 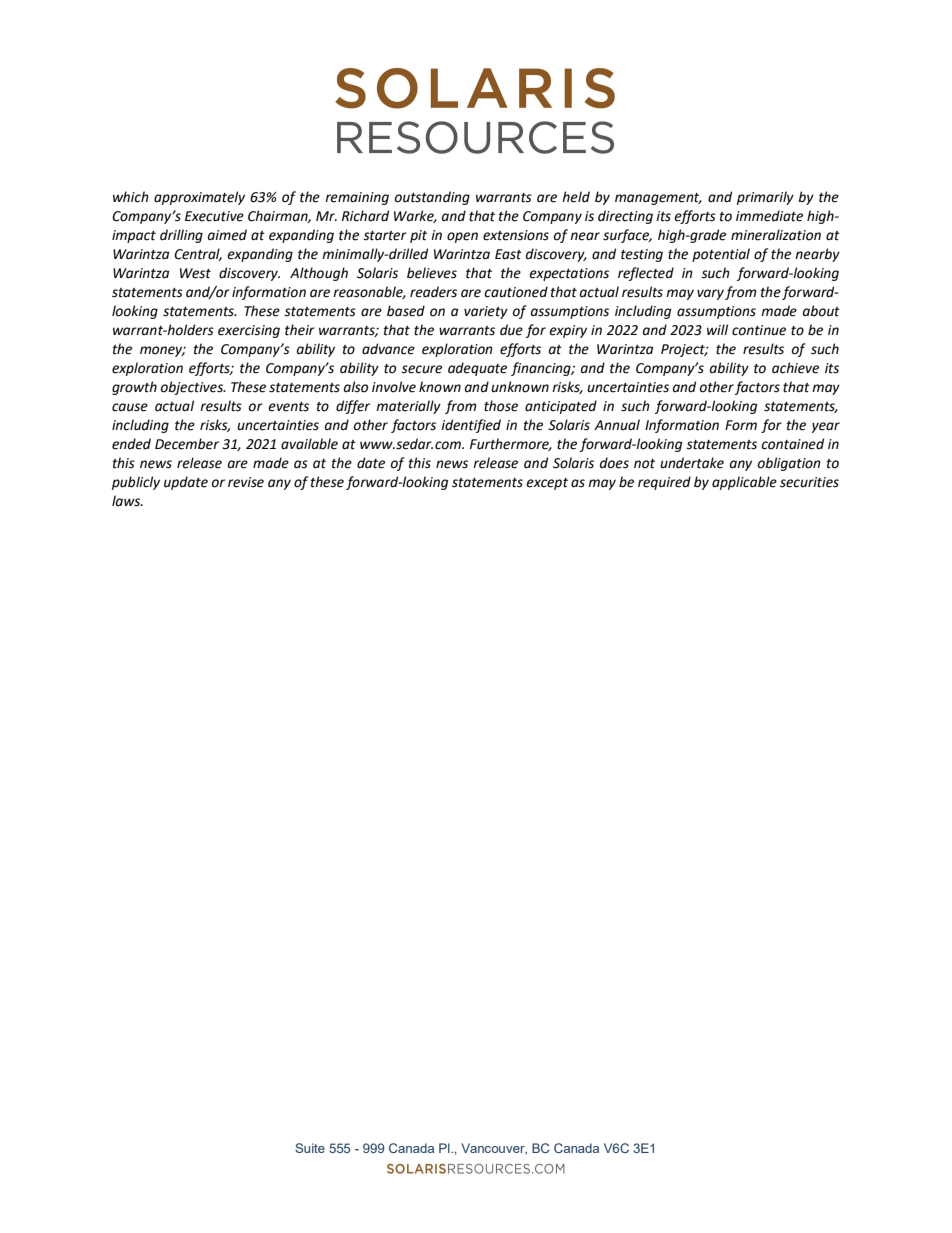 I want to click on Suite, so click(x=310, y=1148).
